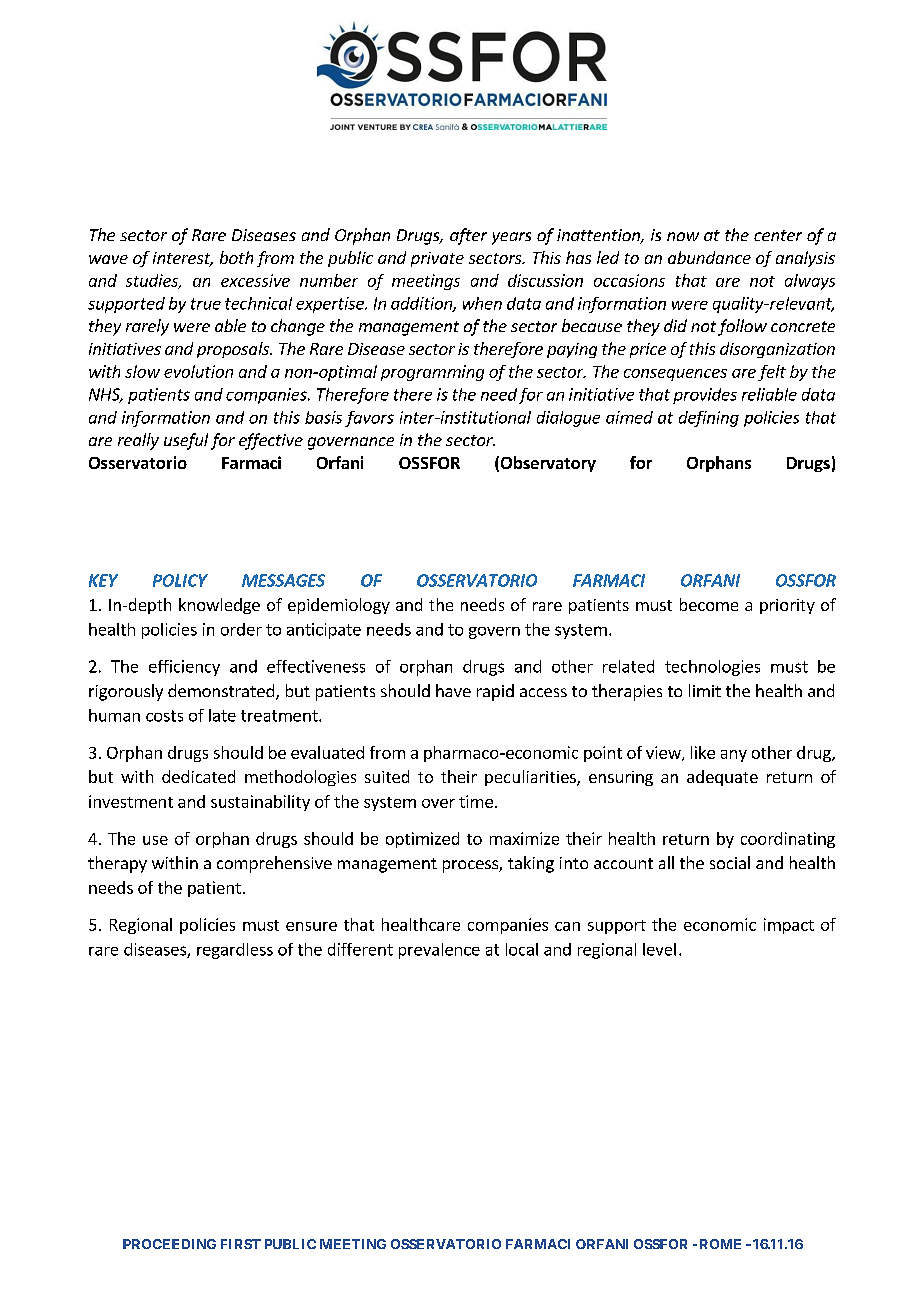  Describe the element at coordinates (180, 580) in the screenshot. I see `POLICY` at that location.
